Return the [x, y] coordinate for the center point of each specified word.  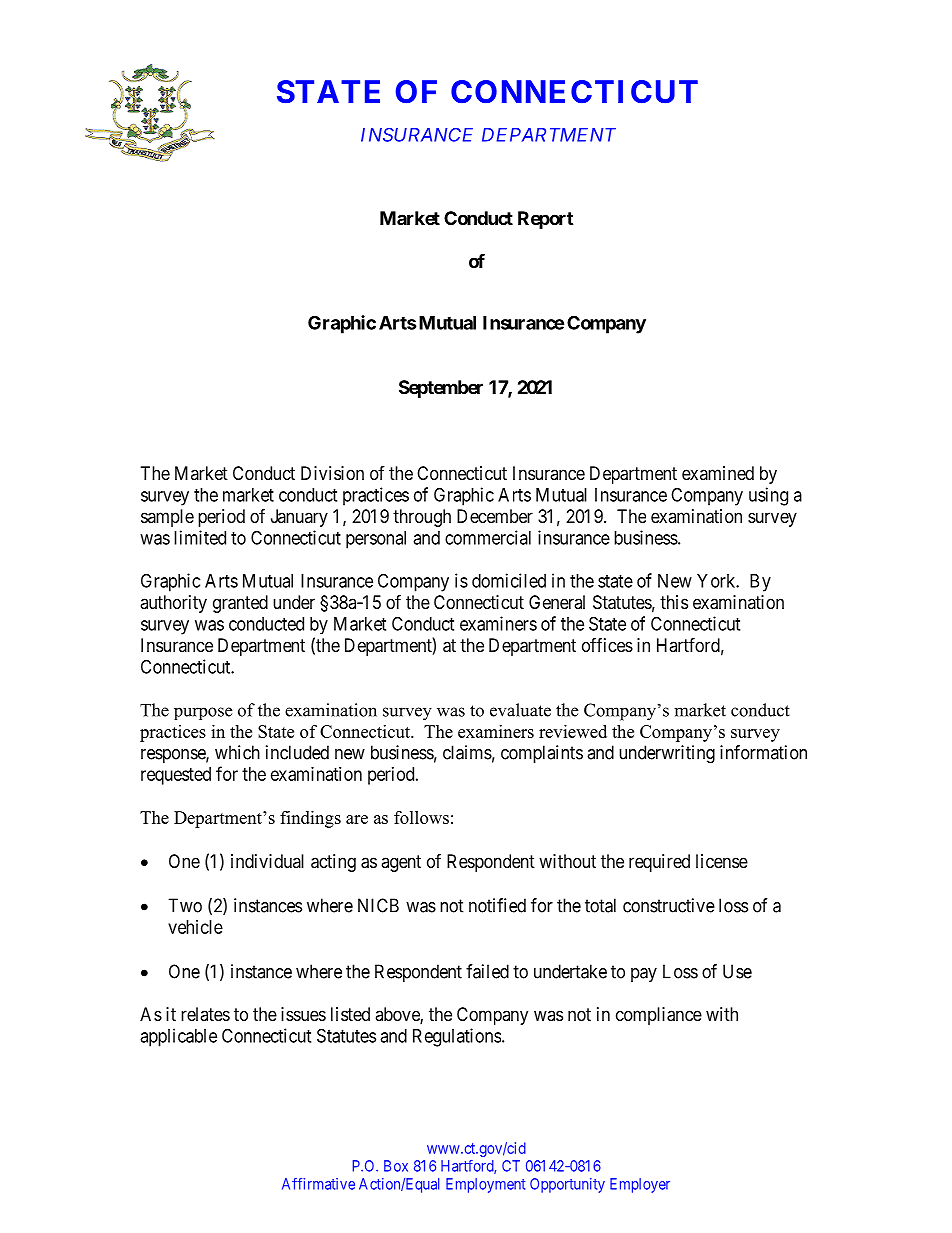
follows [421, 817]
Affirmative [318, 1184]
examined [718, 473]
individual [267, 861]
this [674, 602]
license [722, 861]
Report [545, 220]
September [441, 389]
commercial [488, 537]
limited [200, 537]
